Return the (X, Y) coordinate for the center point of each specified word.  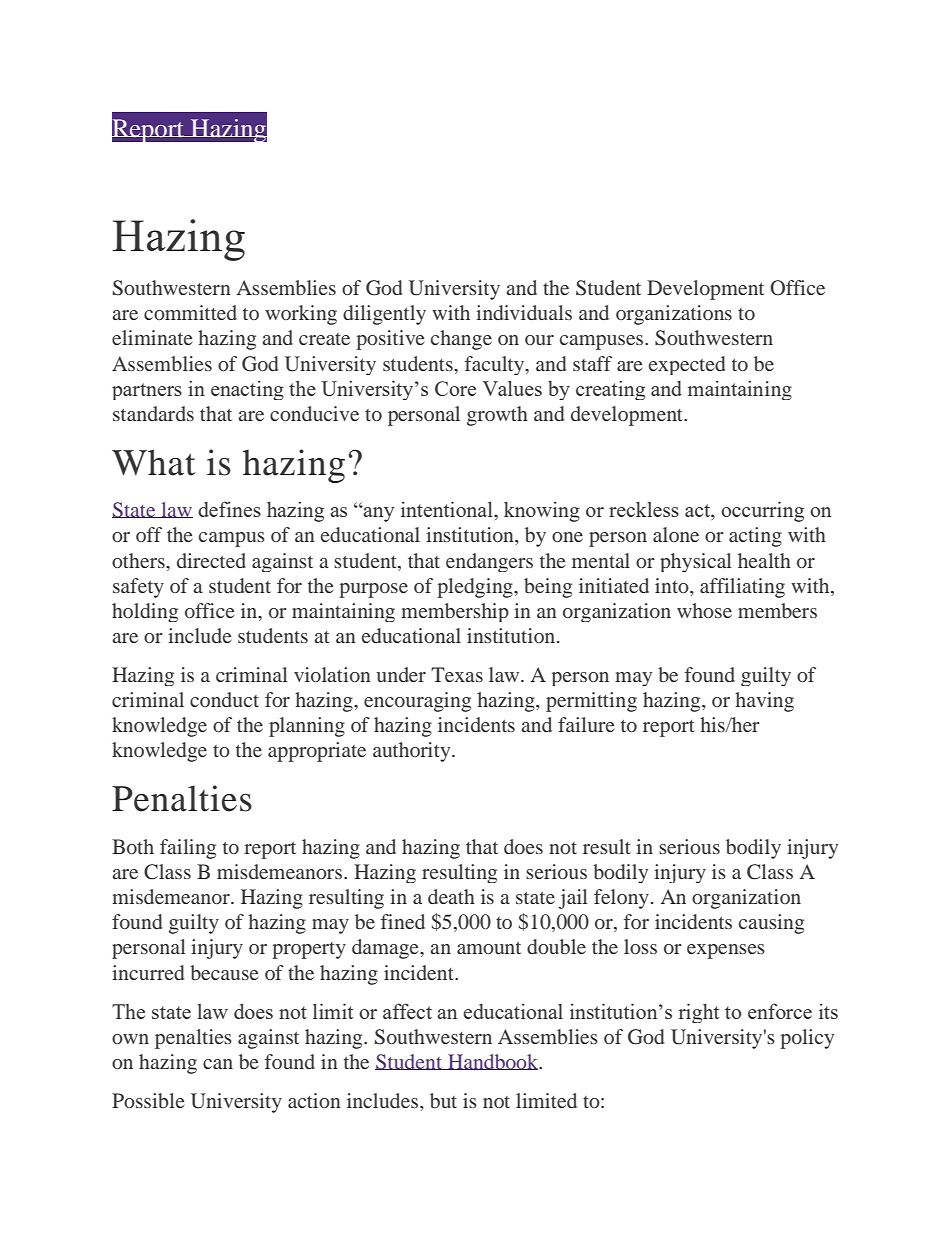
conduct (224, 699)
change (461, 340)
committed (190, 312)
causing (771, 924)
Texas (457, 674)
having (764, 702)
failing (188, 849)
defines (229, 509)
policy (807, 1039)
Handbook (493, 1062)
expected (687, 365)
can (218, 1064)
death (451, 896)
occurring (762, 511)
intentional (448, 509)
